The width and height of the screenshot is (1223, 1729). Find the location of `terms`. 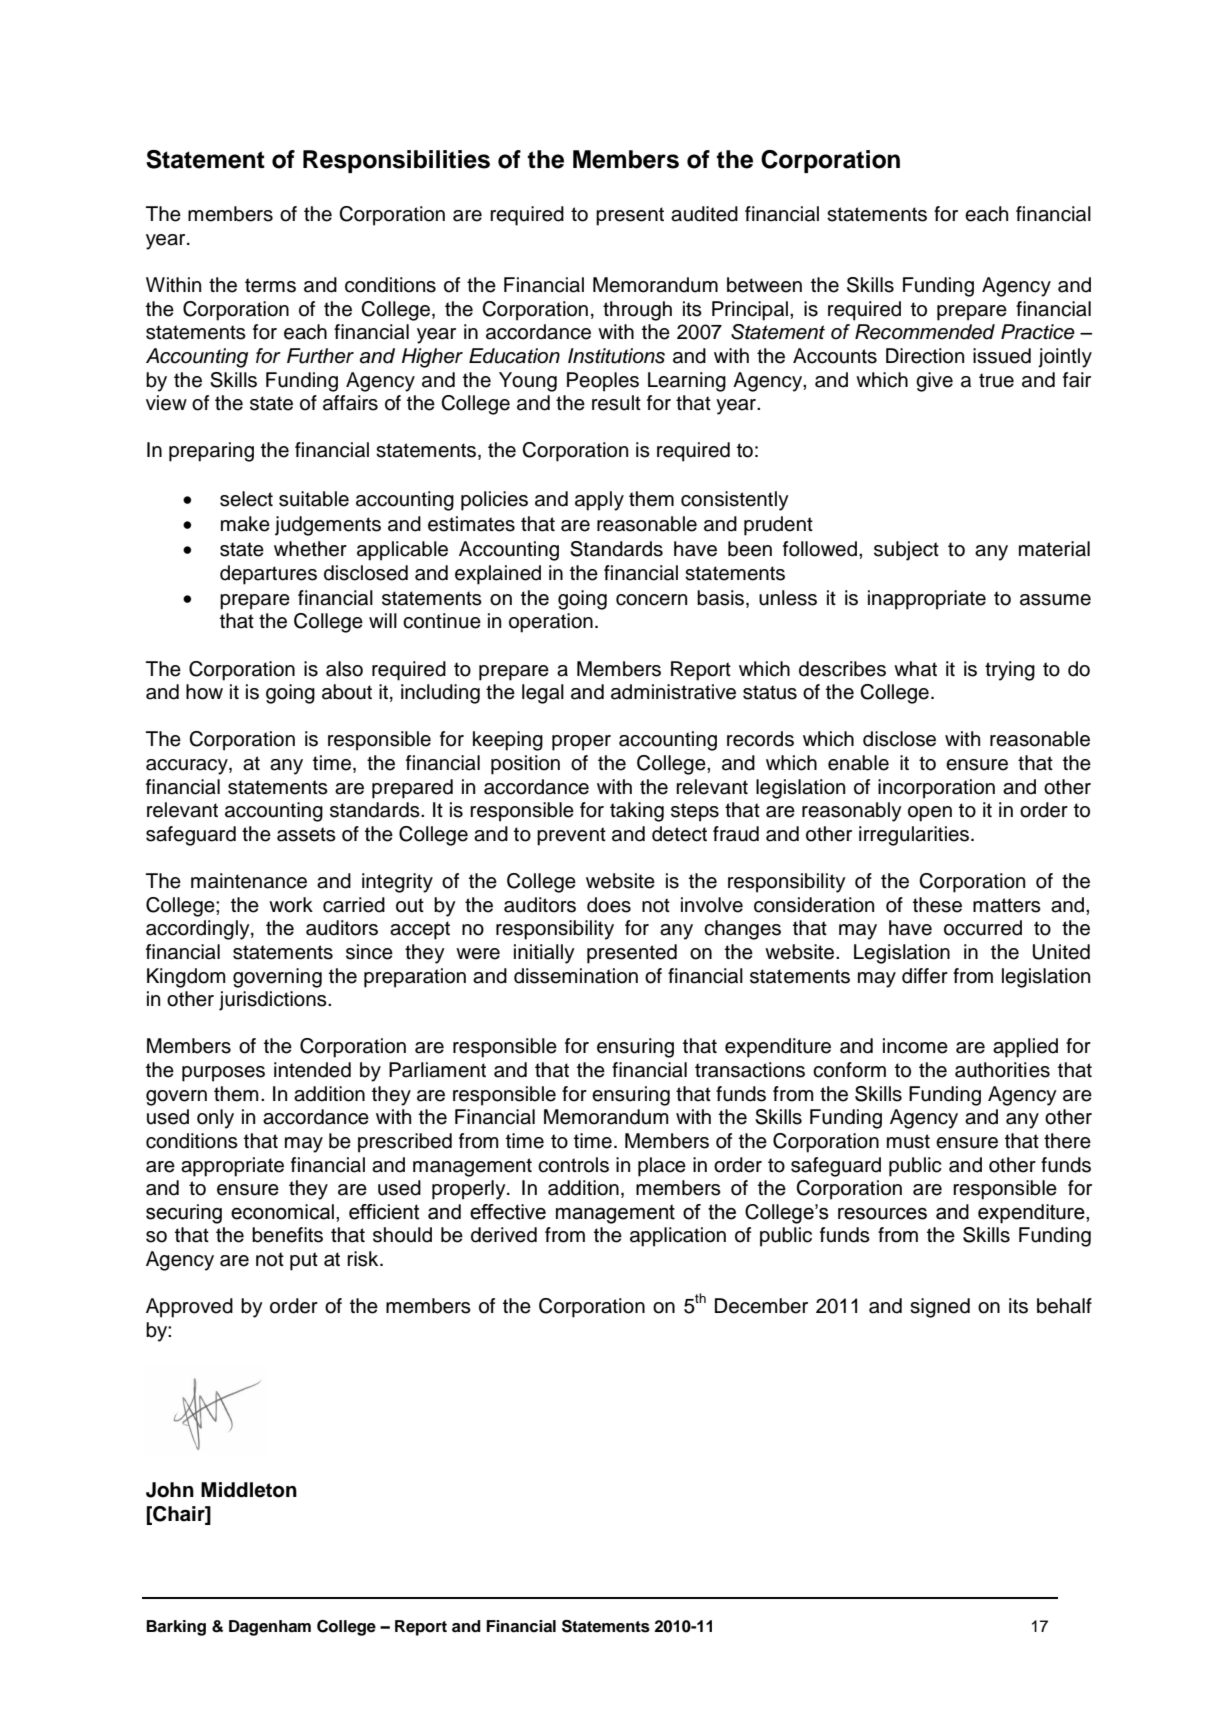

terms is located at coordinates (270, 285).
